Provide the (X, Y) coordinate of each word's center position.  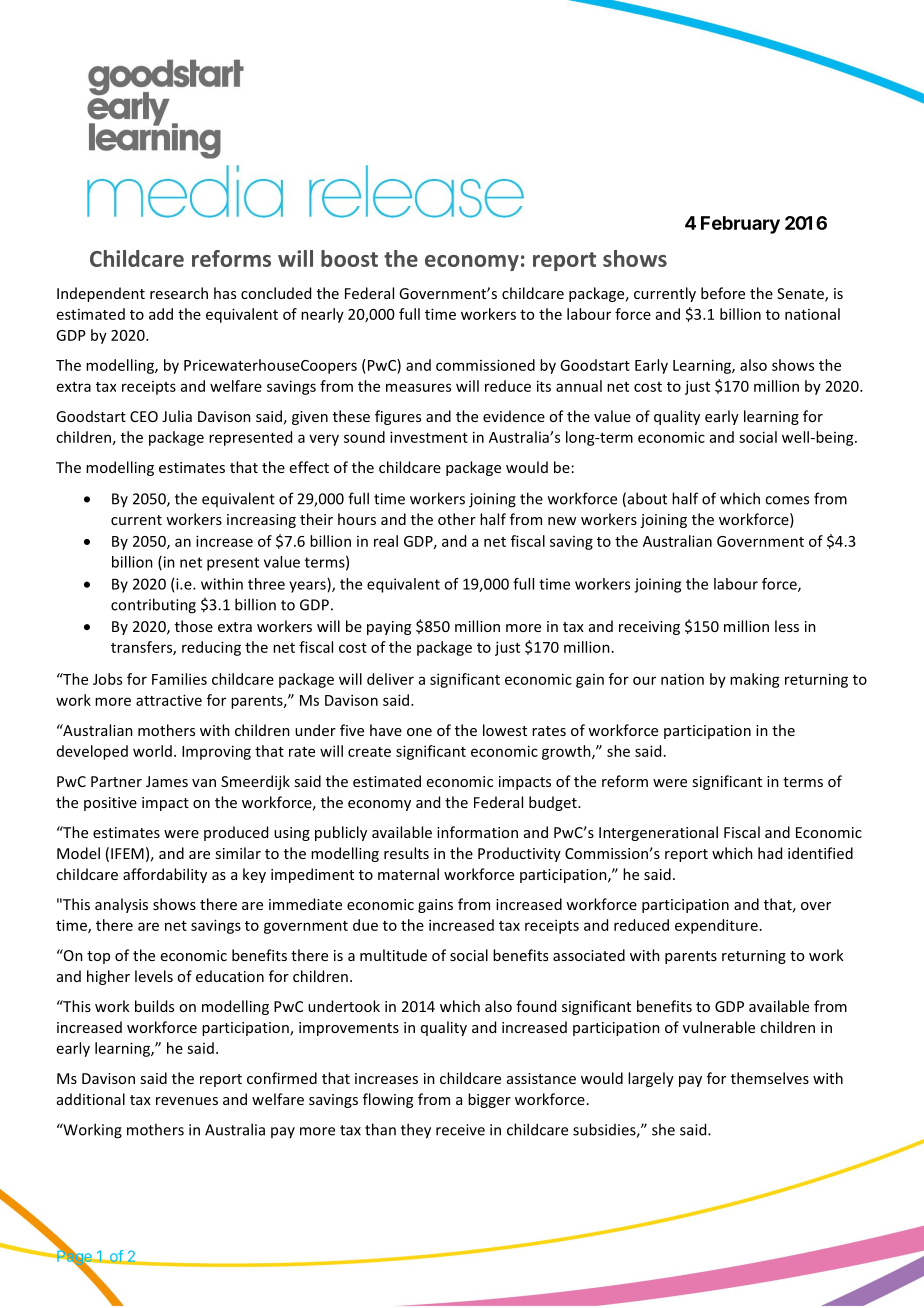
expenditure (716, 926)
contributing (153, 606)
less (787, 626)
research (179, 293)
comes (787, 500)
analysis (121, 905)
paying (389, 628)
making (755, 680)
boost (349, 258)
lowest (505, 730)
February (740, 225)
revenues (187, 1101)
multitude (393, 955)
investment (429, 437)
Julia (177, 416)
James (167, 781)
